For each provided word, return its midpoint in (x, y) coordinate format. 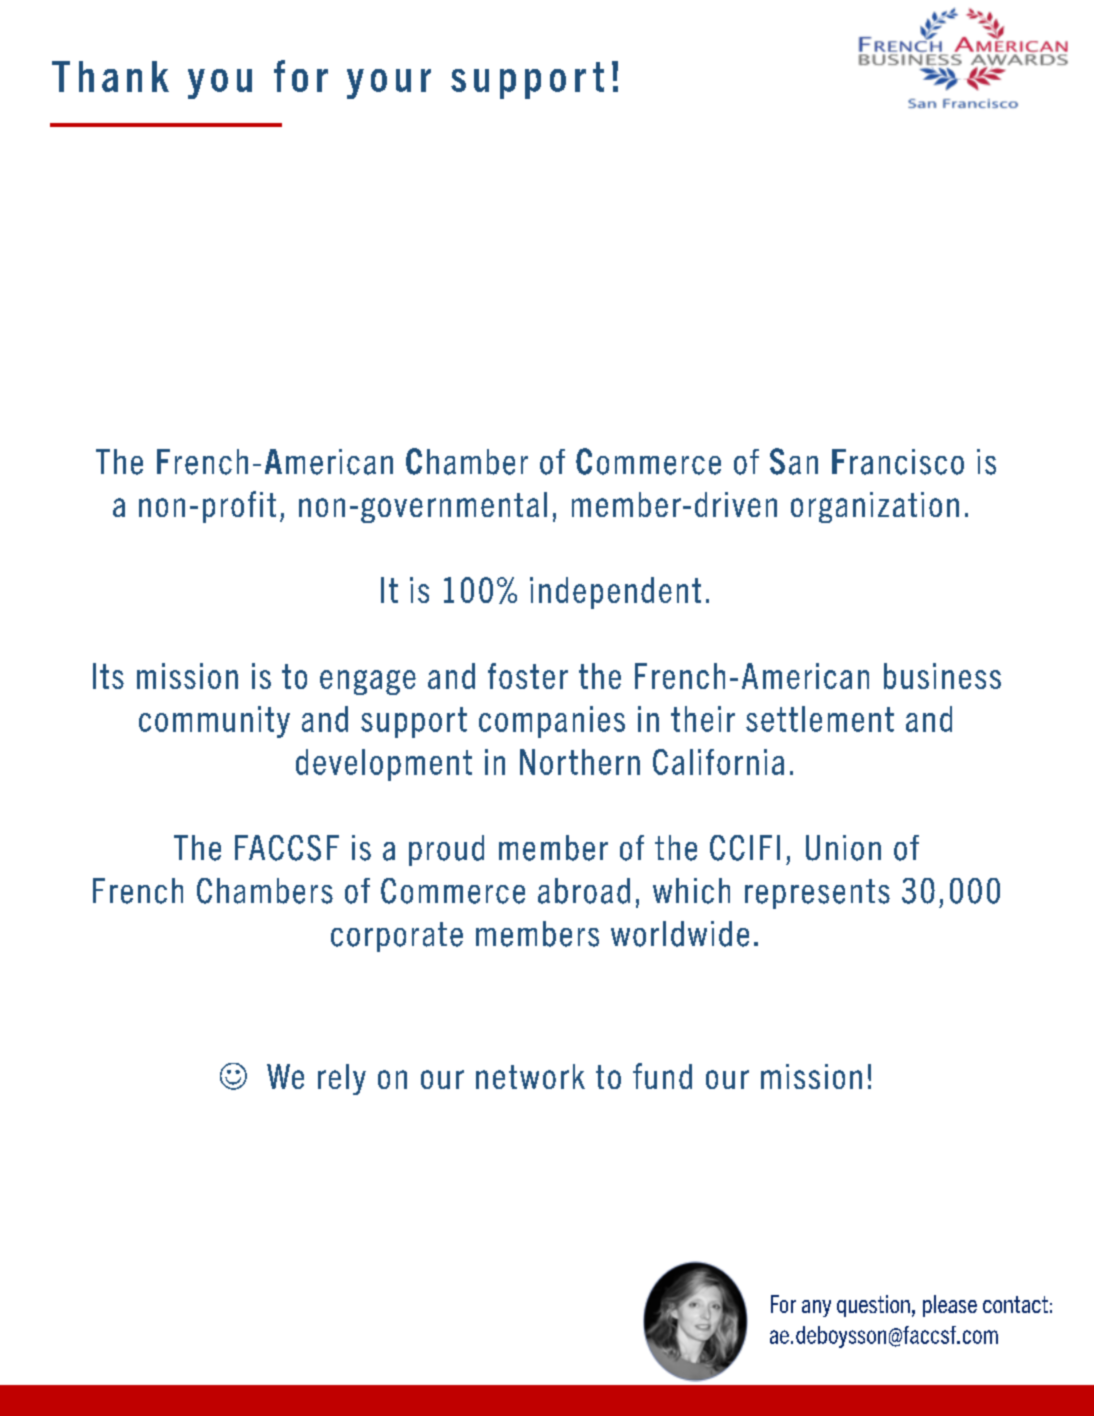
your (389, 84)
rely (342, 1079)
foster (528, 676)
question (873, 1306)
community (214, 722)
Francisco (898, 462)
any (816, 1308)
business (942, 676)
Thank (110, 76)
